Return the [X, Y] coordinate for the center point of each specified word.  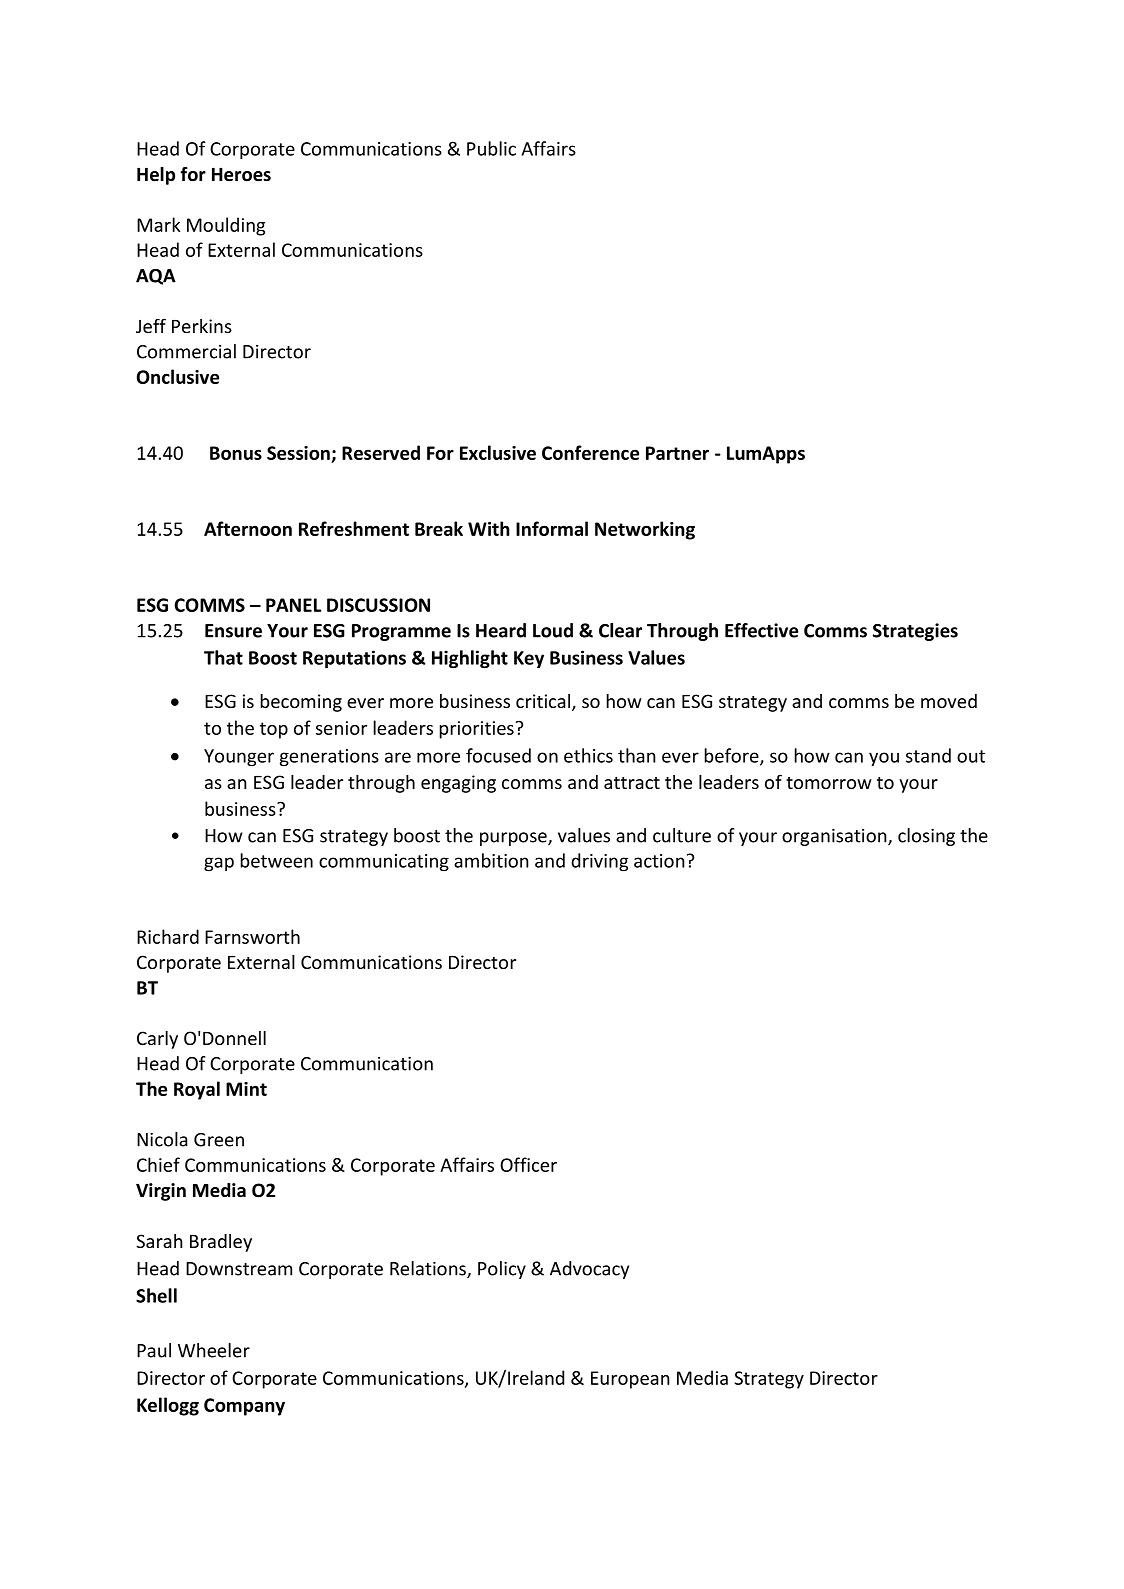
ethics [588, 755]
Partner [677, 453]
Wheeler [214, 1350]
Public [491, 148]
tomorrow [829, 783]
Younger [239, 758]
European [630, 1380]
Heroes [241, 174]
